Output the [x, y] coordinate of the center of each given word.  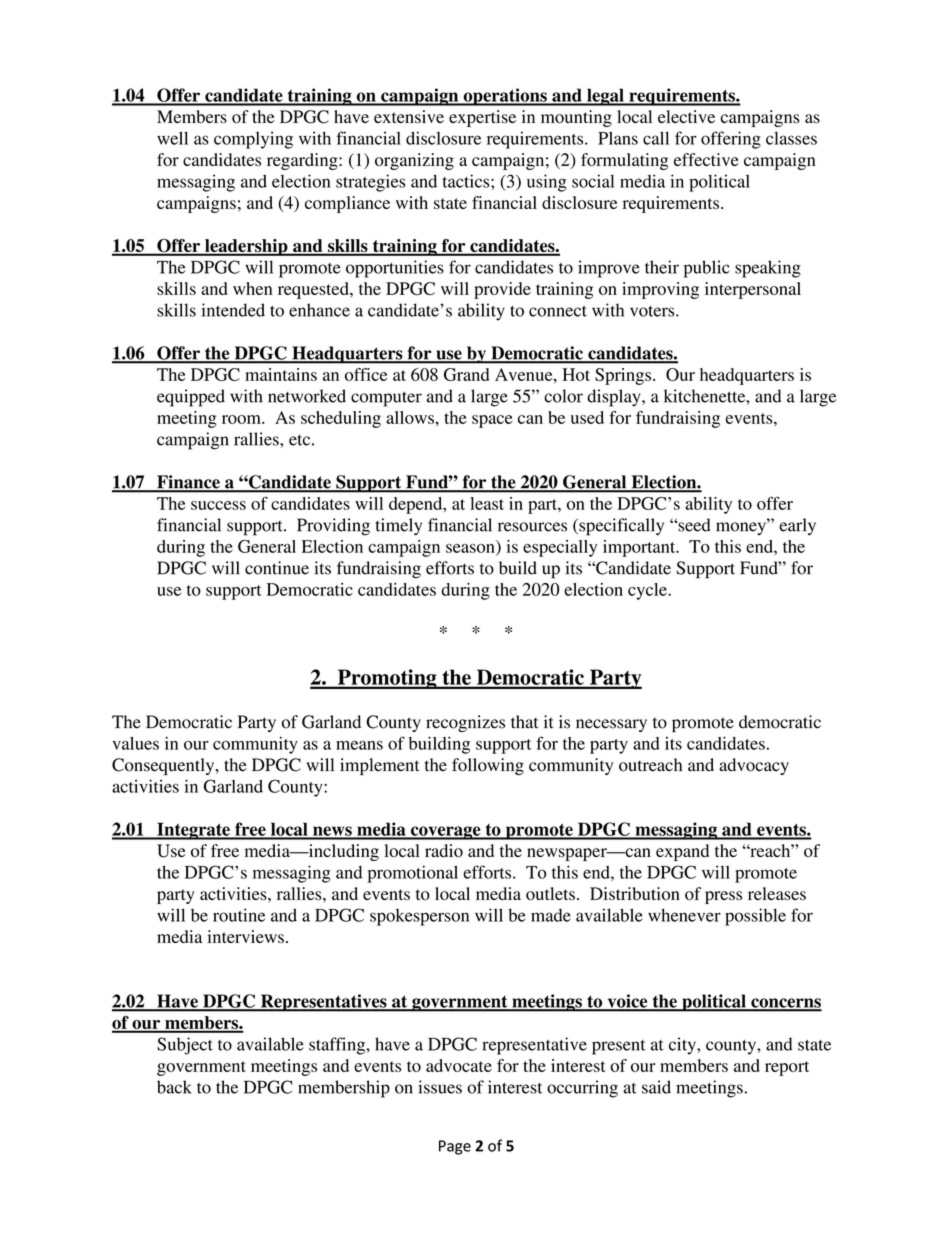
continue [277, 568]
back [174, 1087]
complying [253, 140]
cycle [648, 591]
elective [686, 116]
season [471, 549]
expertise [482, 118]
